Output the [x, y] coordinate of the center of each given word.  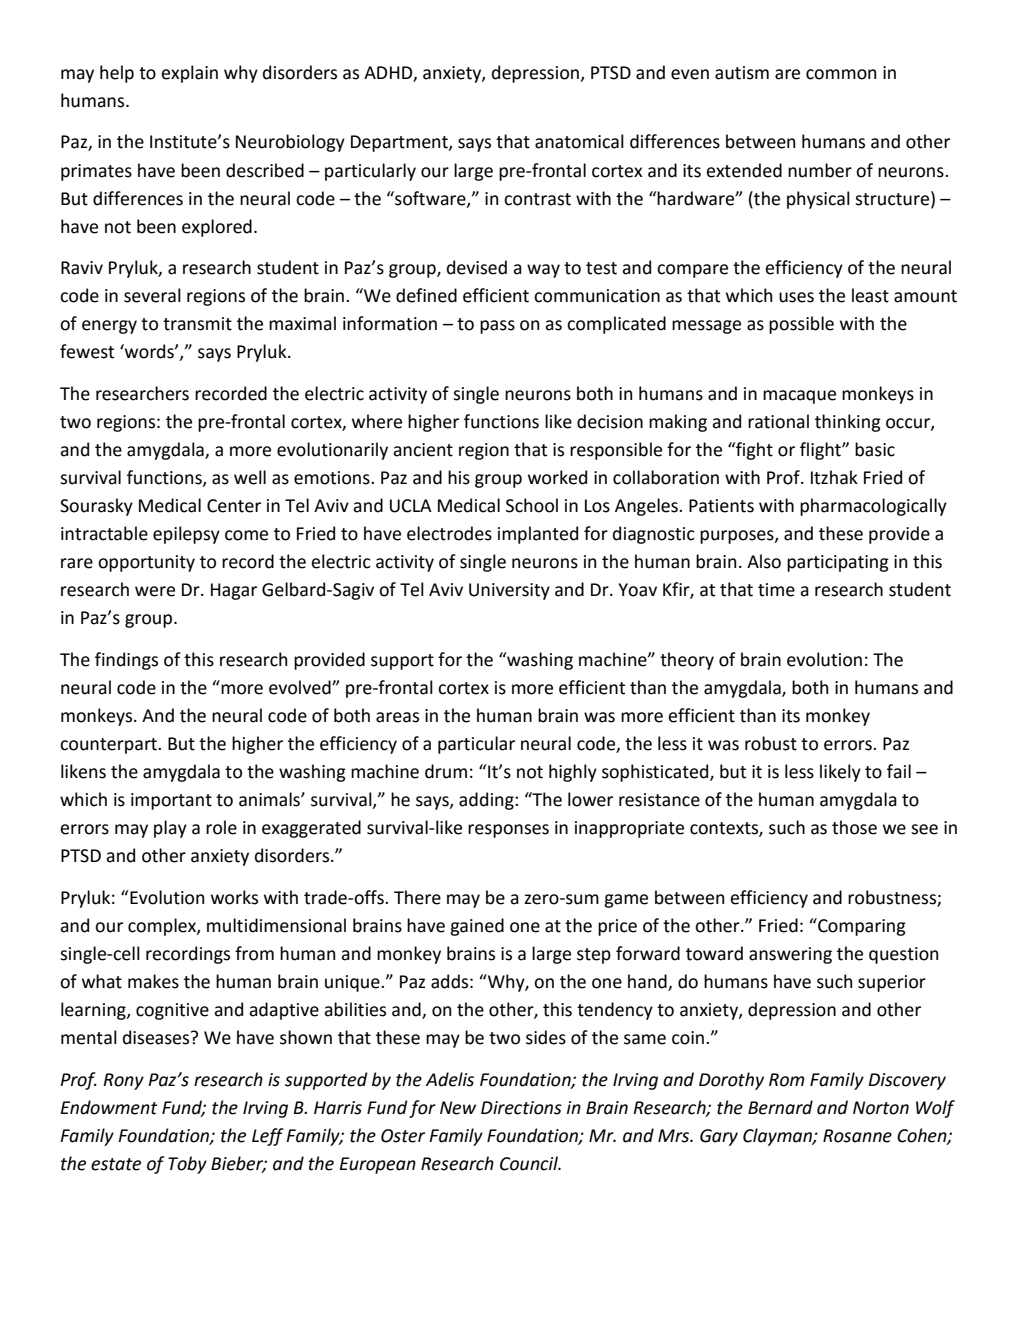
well [250, 477]
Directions [521, 1108]
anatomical [579, 141]
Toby [187, 1165]
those [854, 827]
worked [557, 477]
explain [189, 74]
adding [487, 801]
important [171, 801]
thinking [848, 423]
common [841, 74]
